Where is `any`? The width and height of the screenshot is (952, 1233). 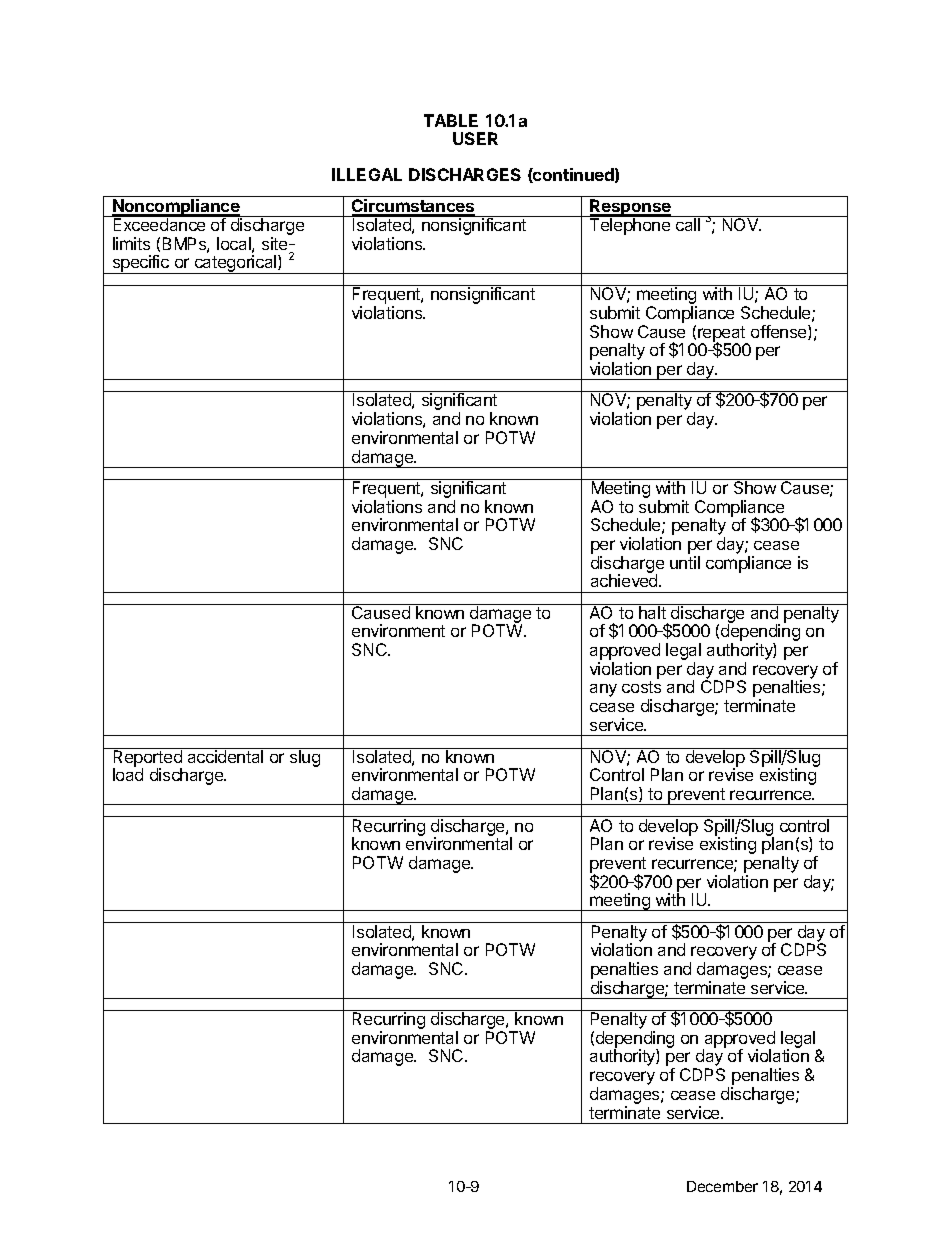 any is located at coordinates (603, 690).
